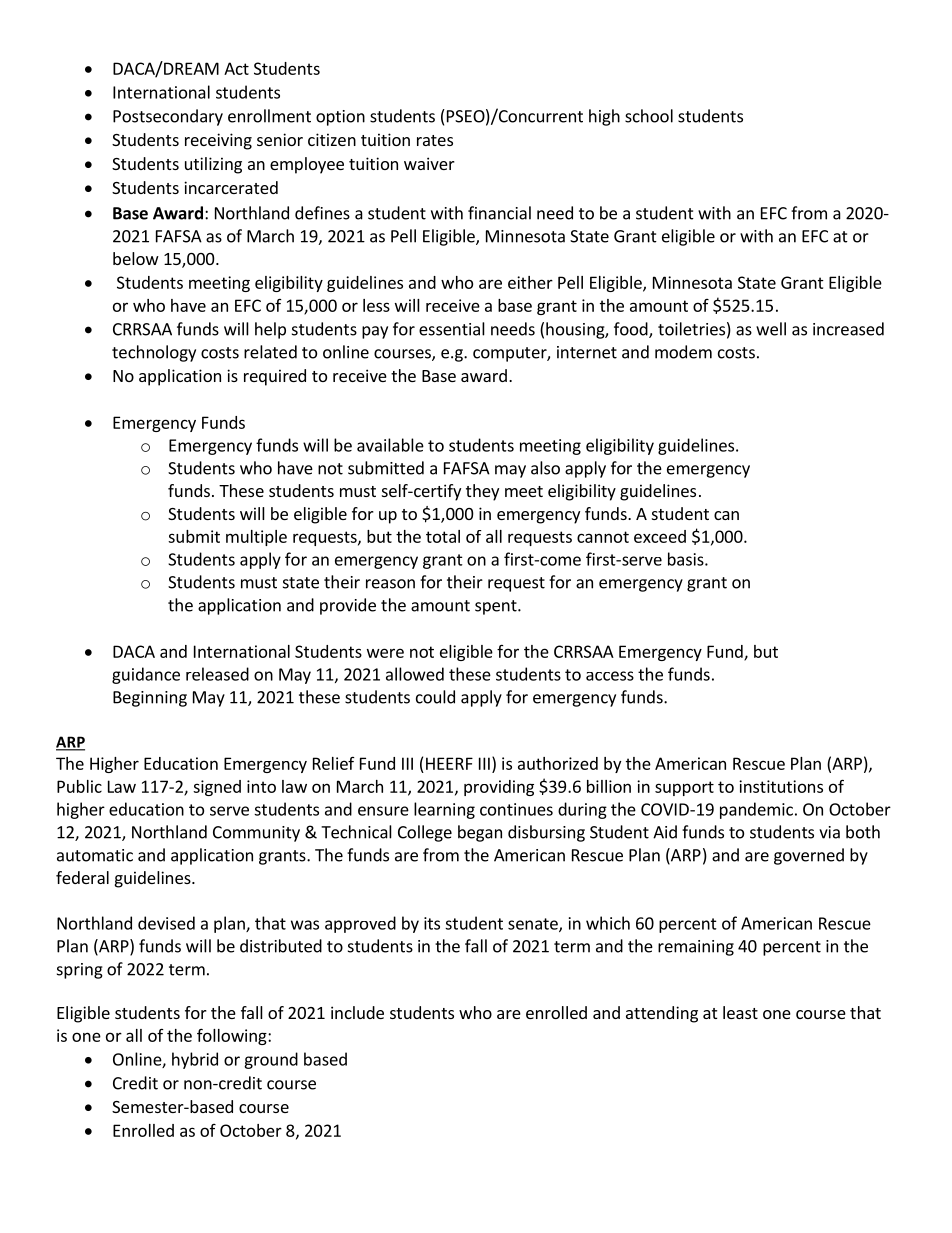 The image size is (952, 1233). Describe the element at coordinates (168, 117) in the screenshot. I see `Postsecondary` at that location.
